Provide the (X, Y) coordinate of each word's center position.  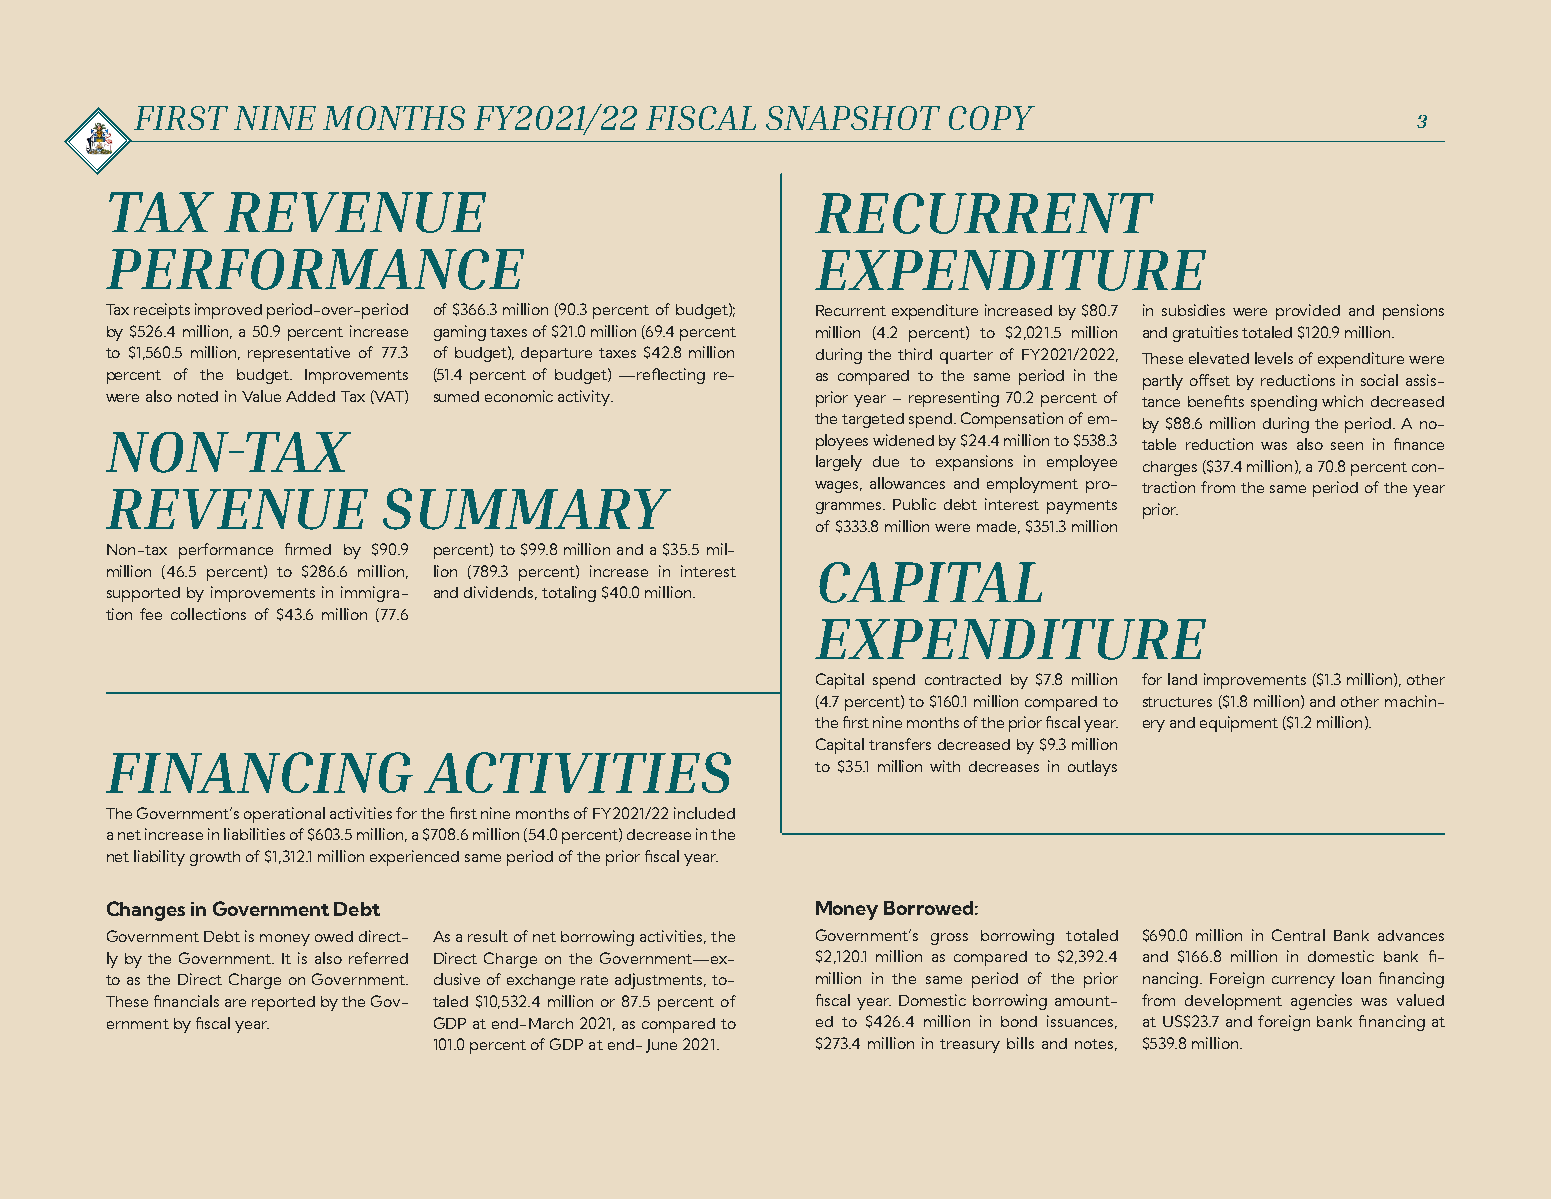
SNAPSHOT (853, 118)
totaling (569, 594)
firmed (308, 549)
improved (228, 311)
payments (1082, 507)
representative (299, 354)
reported (283, 1003)
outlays (1092, 768)
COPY (992, 118)
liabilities (254, 834)
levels (1274, 358)
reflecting (671, 376)
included (704, 813)
